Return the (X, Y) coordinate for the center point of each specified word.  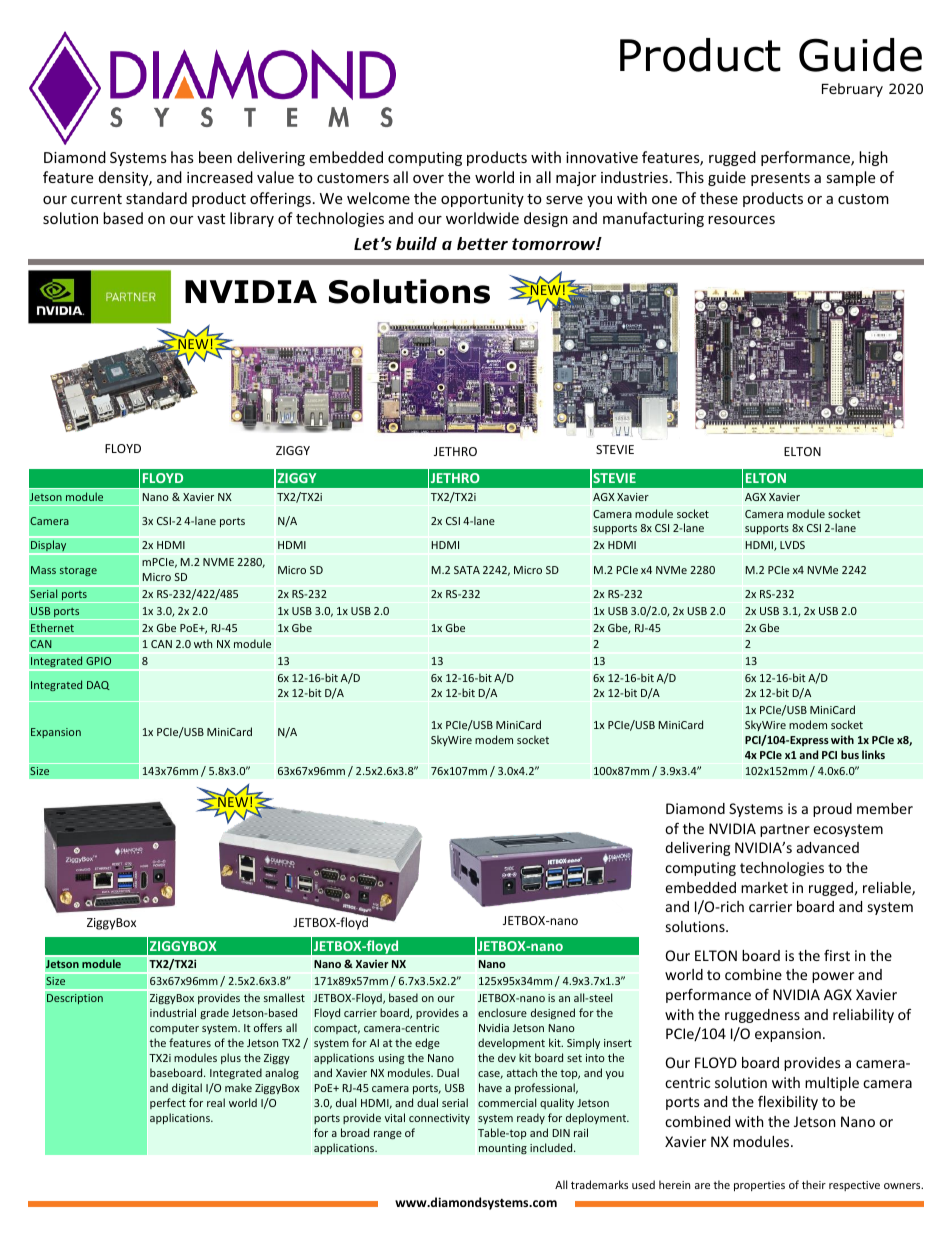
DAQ (98, 685)
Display (49, 546)
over (428, 179)
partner (785, 830)
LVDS (792, 545)
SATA (467, 570)
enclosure (502, 1012)
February (852, 90)
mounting (503, 1149)
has (182, 157)
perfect (168, 1103)
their (814, 1184)
